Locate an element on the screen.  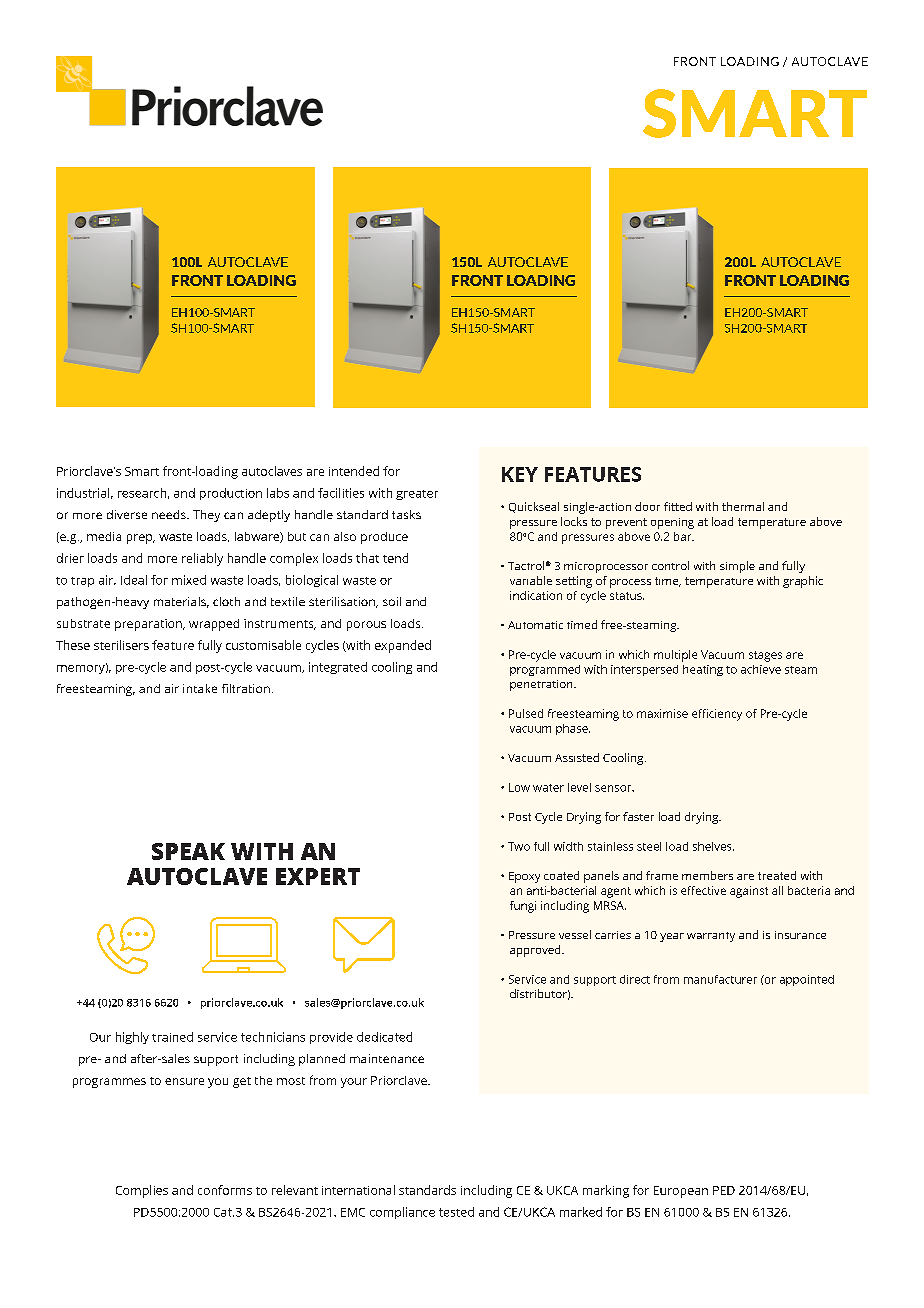
European is located at coordinates (681, 1192).
